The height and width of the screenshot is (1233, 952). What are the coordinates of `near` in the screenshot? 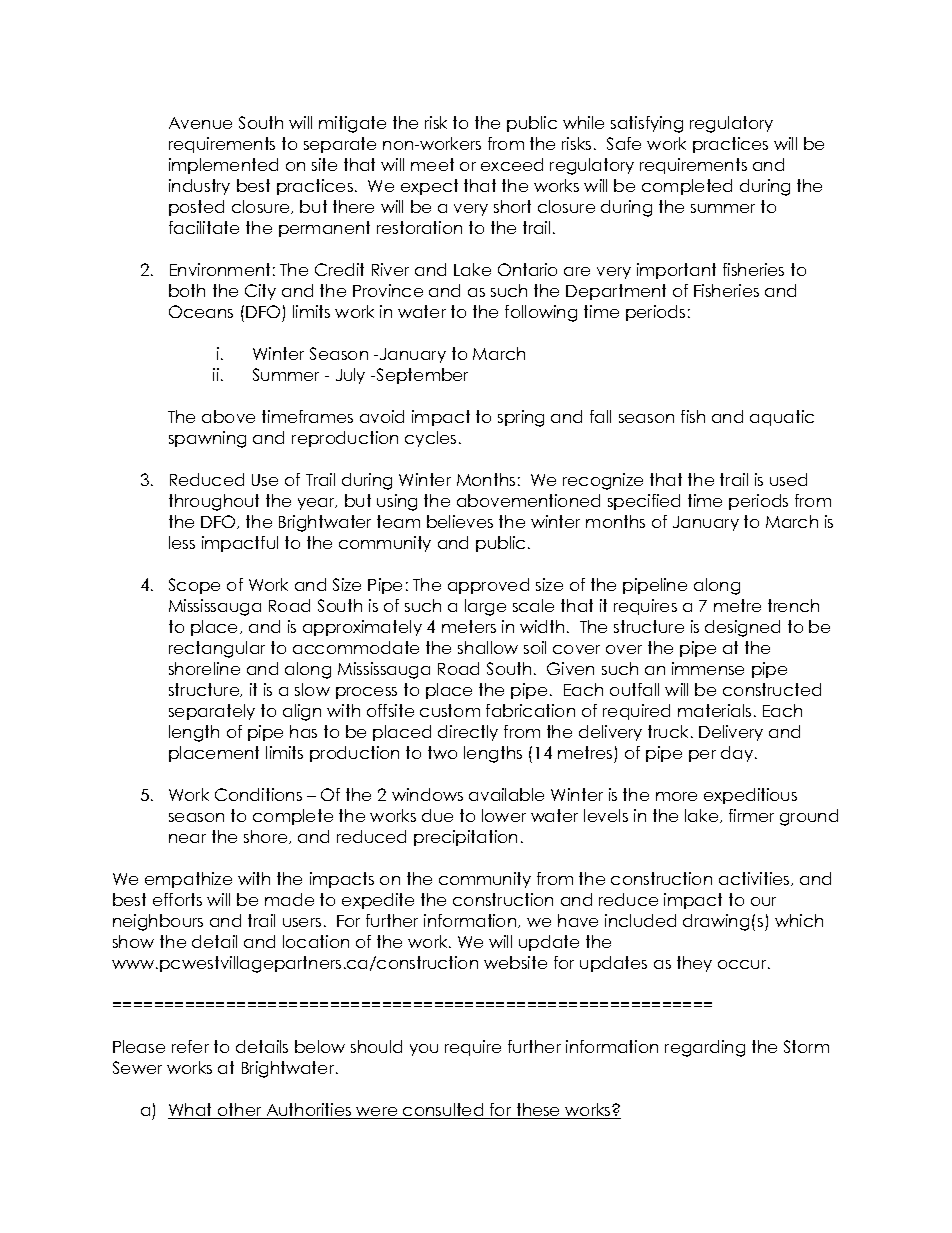 It's located at (187, 838).
